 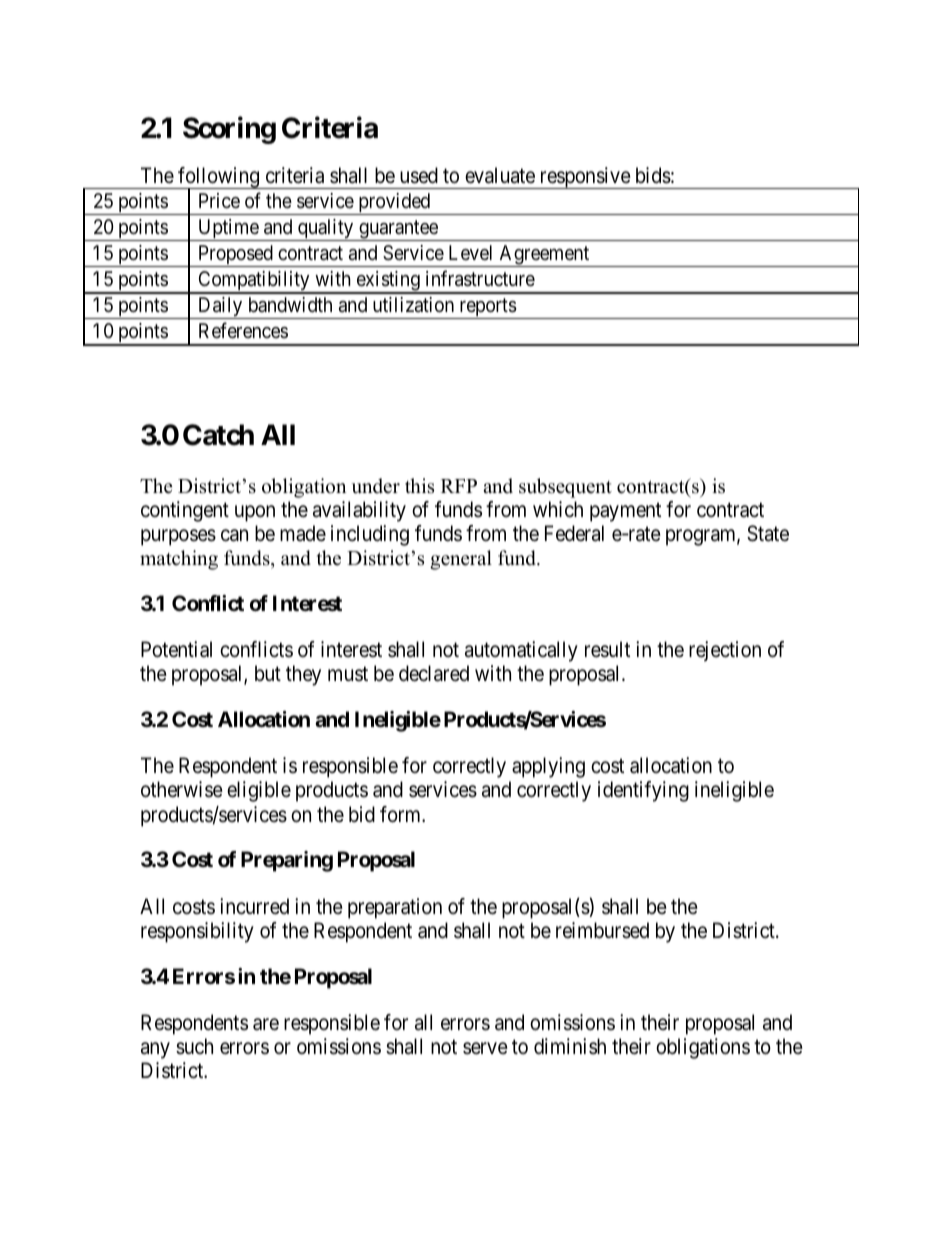 What do you see at coordinates (643, 791) in the image?
I see `identifying` at bounding box center [643, 791].
